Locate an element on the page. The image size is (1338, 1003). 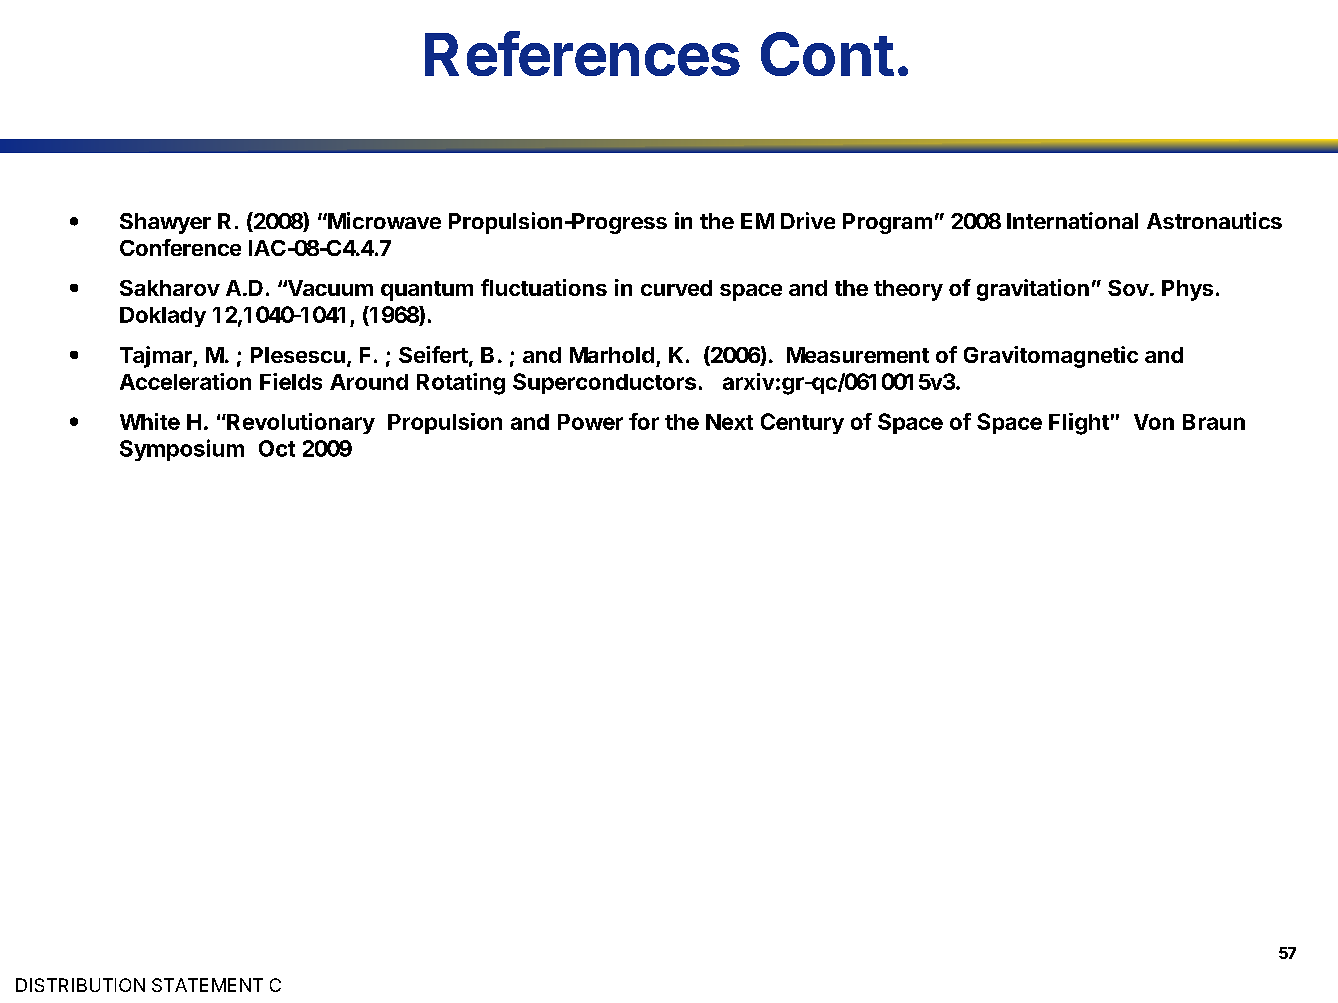
Symposium is located at coordinates (182, 450).
